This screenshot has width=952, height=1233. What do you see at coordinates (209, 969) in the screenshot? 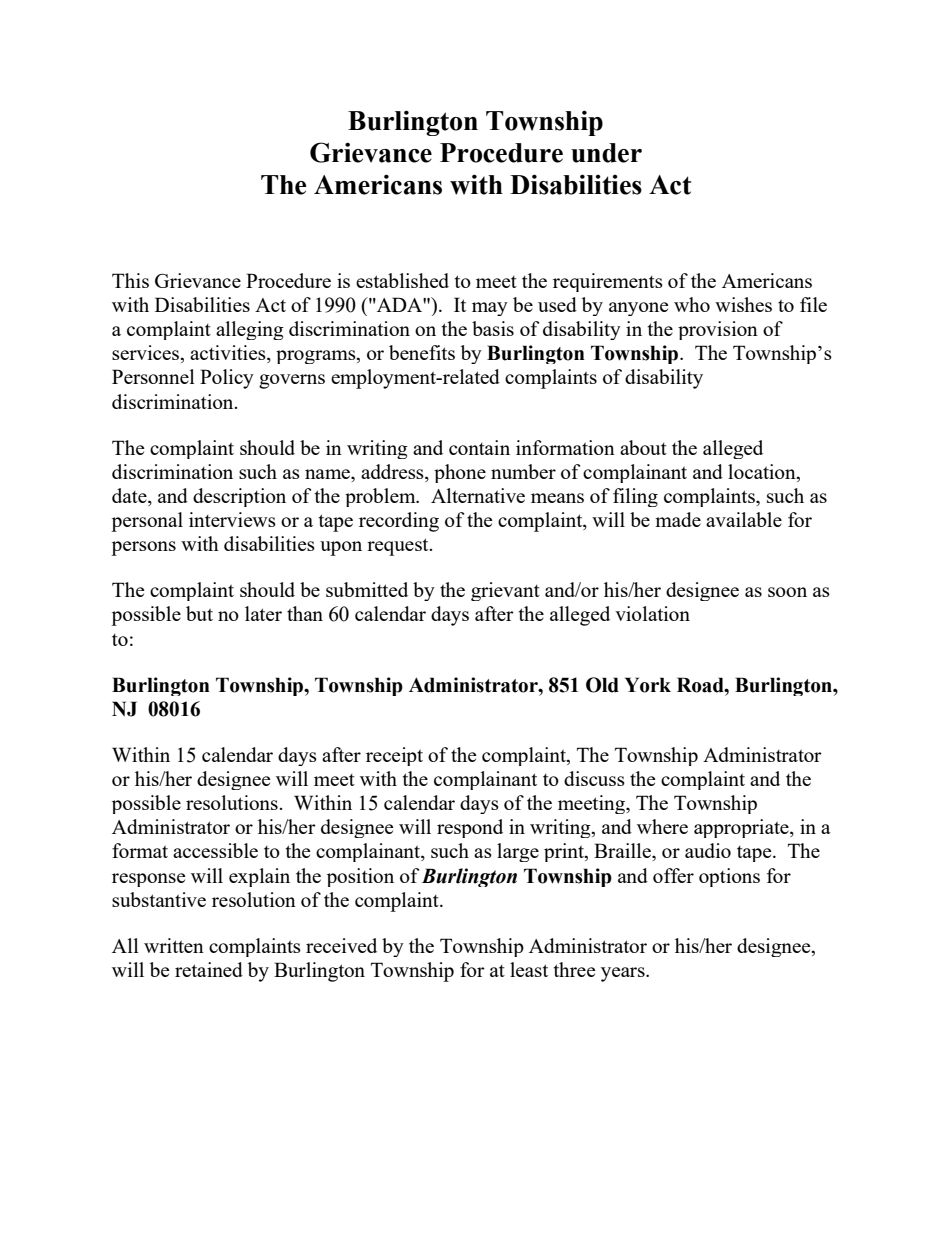
I see `retained` at bounding box center [209, 969].
